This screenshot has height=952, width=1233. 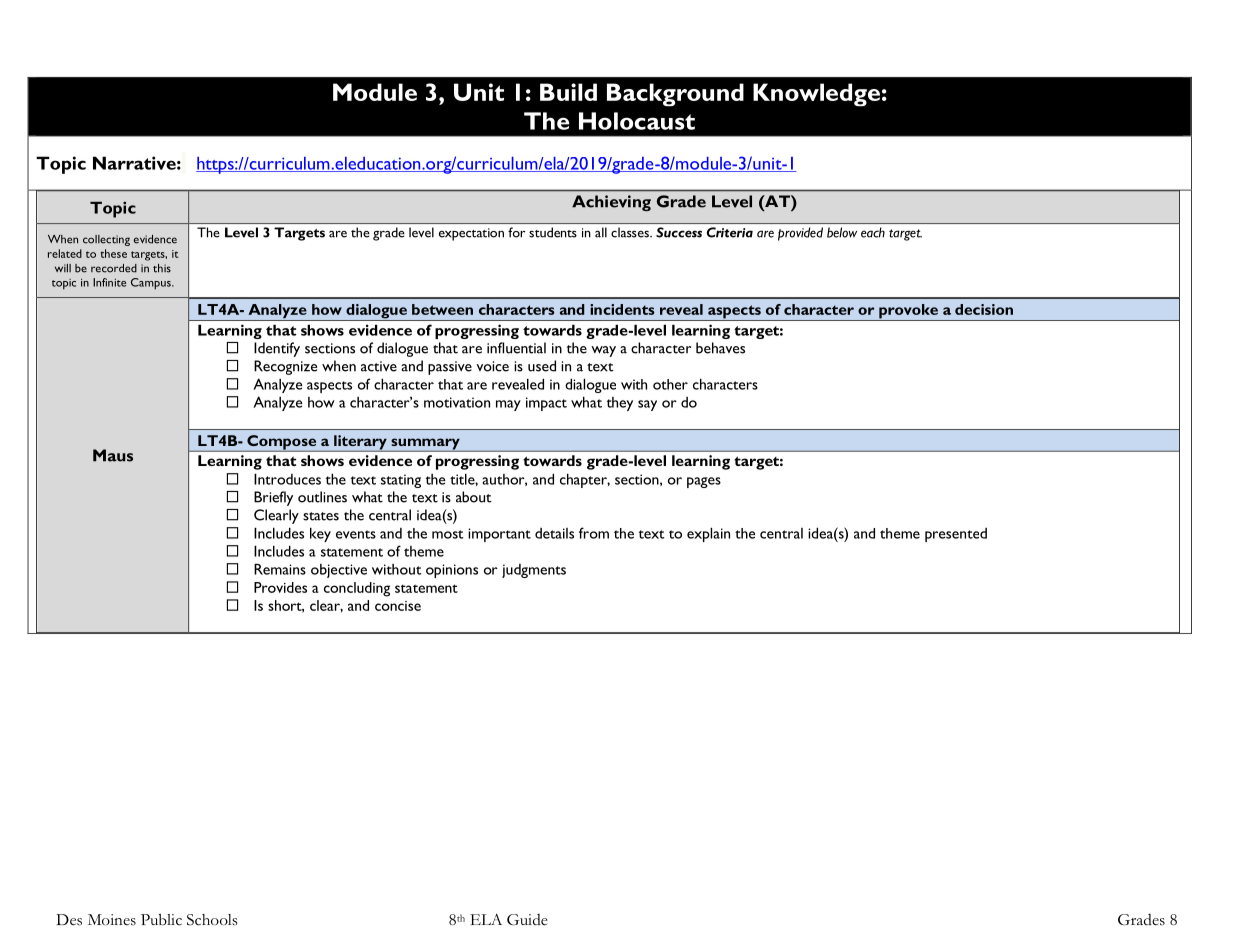 What do you see at coordinates (273, 498) in the screenshot?
I see `Briefly` at bounding box center [273, 498].
